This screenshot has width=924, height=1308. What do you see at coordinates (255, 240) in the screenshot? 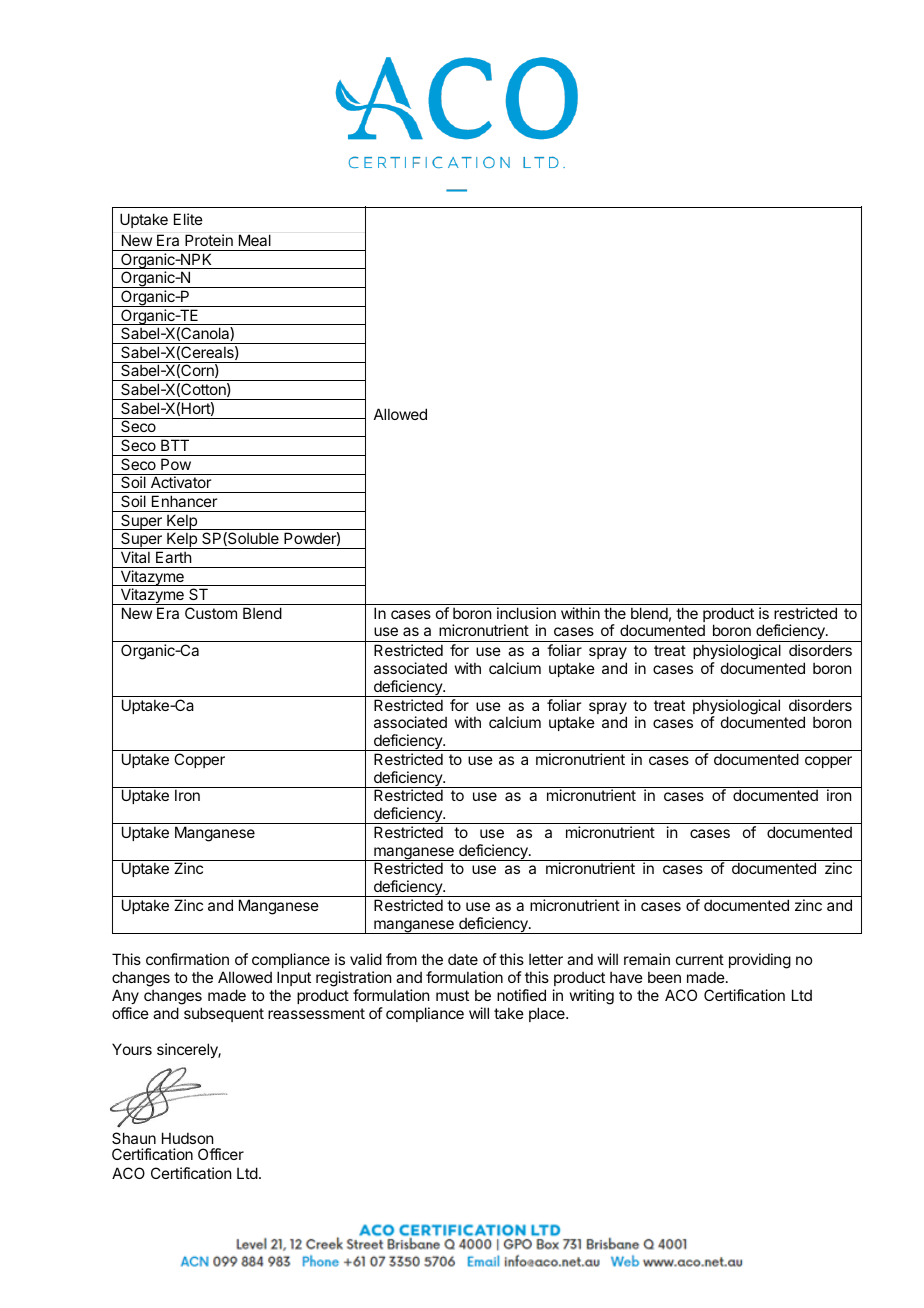
I see `Meal` at bounding box center [255, 240].
